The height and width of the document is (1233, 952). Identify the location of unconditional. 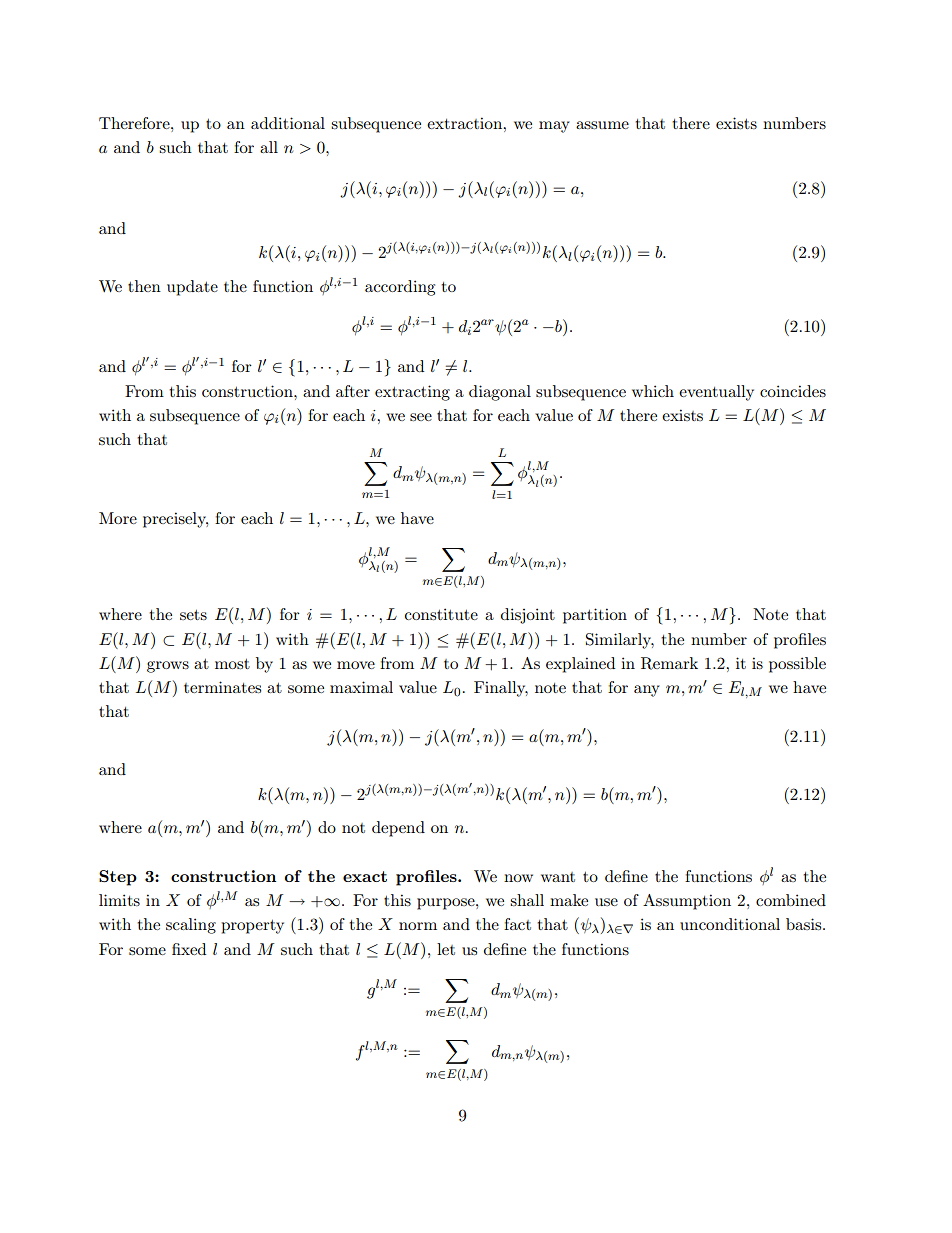
(730, 924).
